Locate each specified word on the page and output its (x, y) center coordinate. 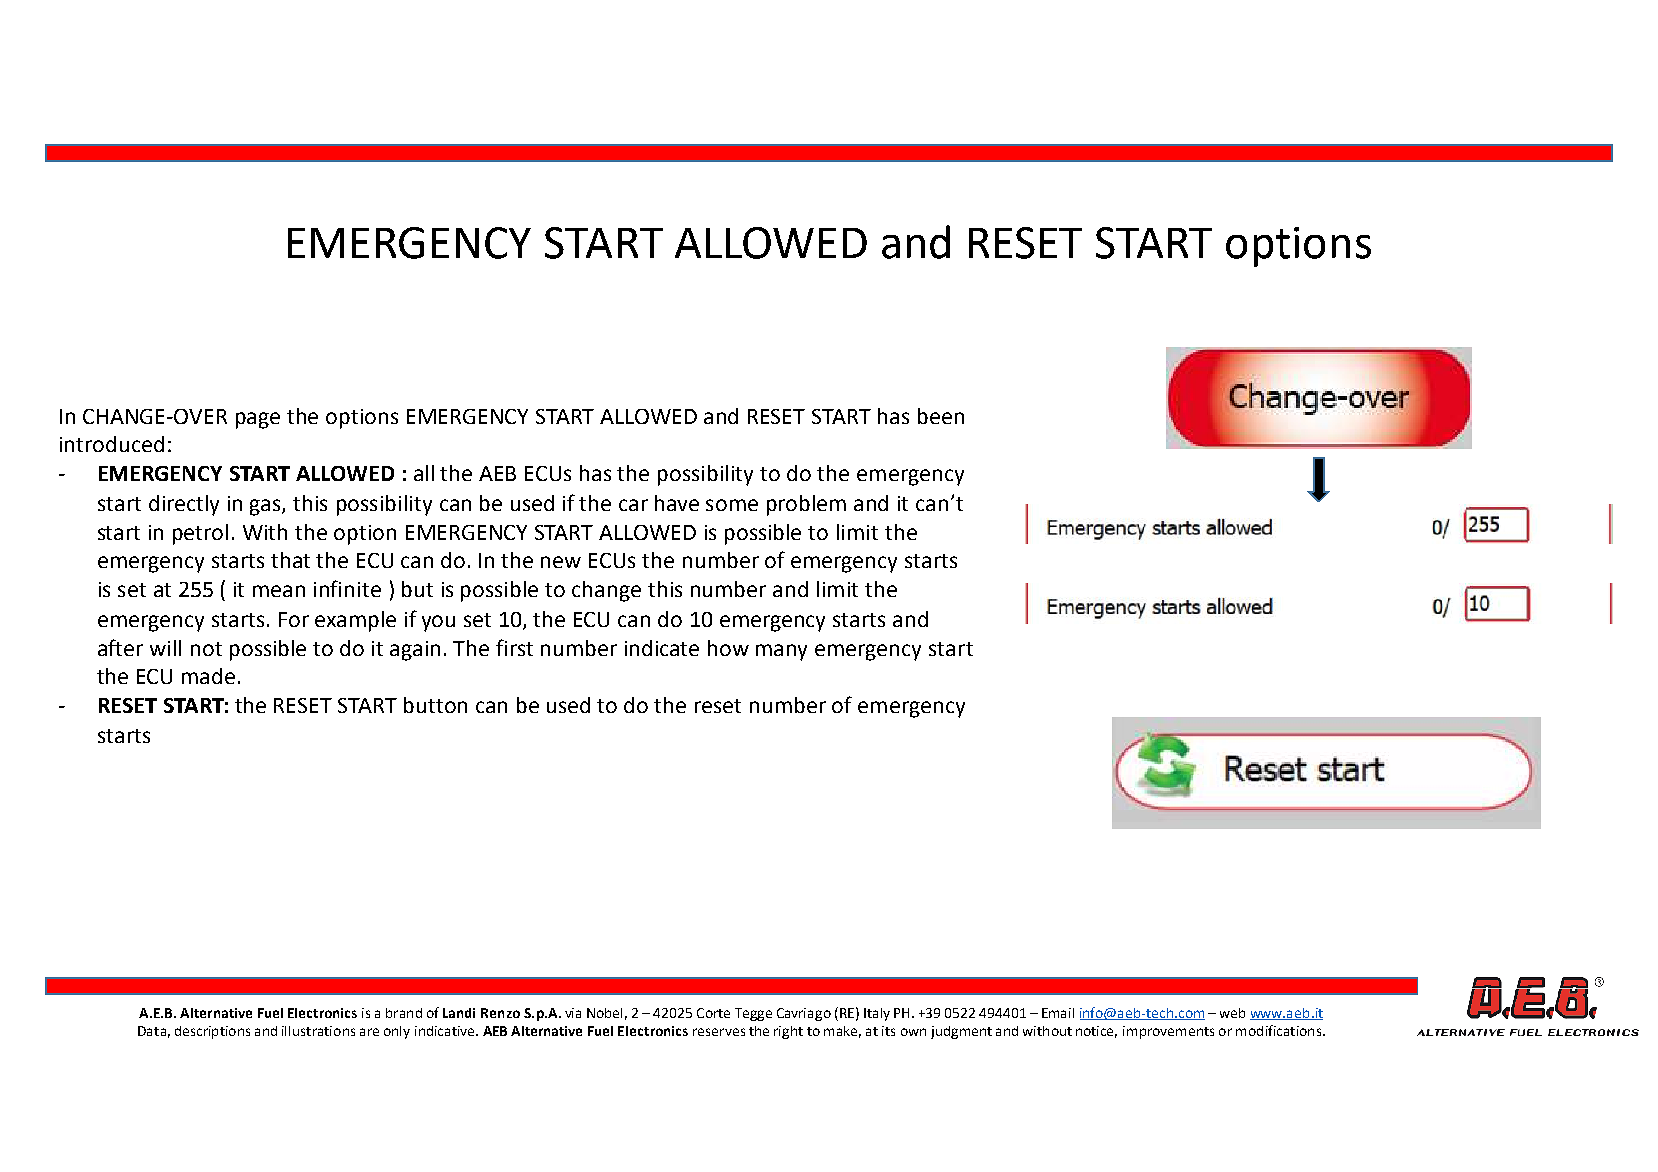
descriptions (212, 1032)
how (728, 648)
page (258, 420)
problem (806, 505)
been (941, 416)
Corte (713, 1013)
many (781, 652)
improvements (1168, 1032)
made (208, 676)
